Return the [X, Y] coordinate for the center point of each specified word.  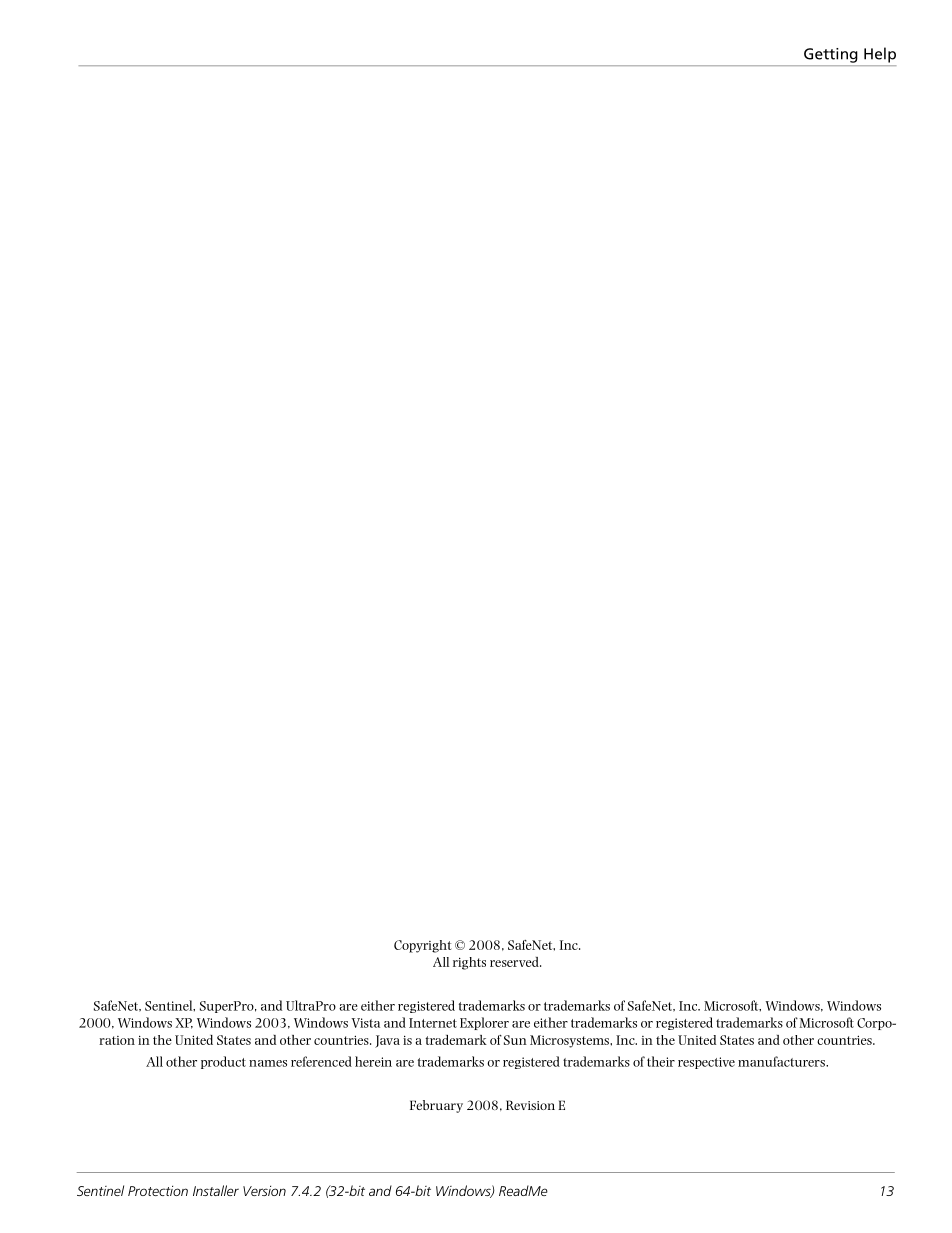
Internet [433, 1023]
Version [264, 1191]
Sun [515, 1040]
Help [880, 55]
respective [706, 1063]
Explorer [484, 1023]
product [223, 1062]
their [661, 1061]
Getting [830, 55]
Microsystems [570, 1041]
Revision [530, 1105]
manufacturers [782, 1061]
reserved [515, 962]
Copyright [423, 946]
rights [469, 963]
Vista [365, 1023]
